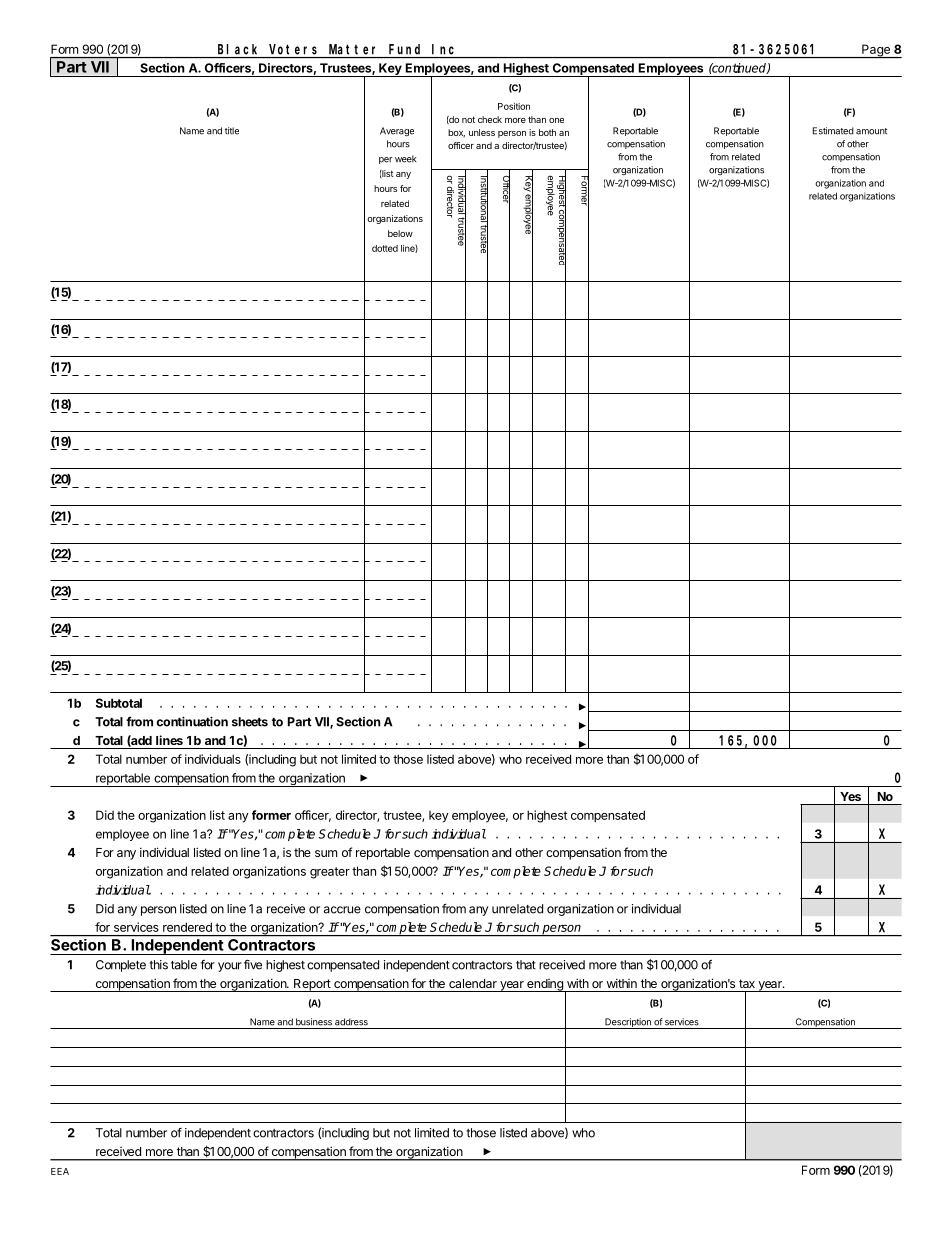 The image size is (952, 1233). What do you see at coordinates (400, 233) in the page?
I see `below` at bounding box center [400, 233].
